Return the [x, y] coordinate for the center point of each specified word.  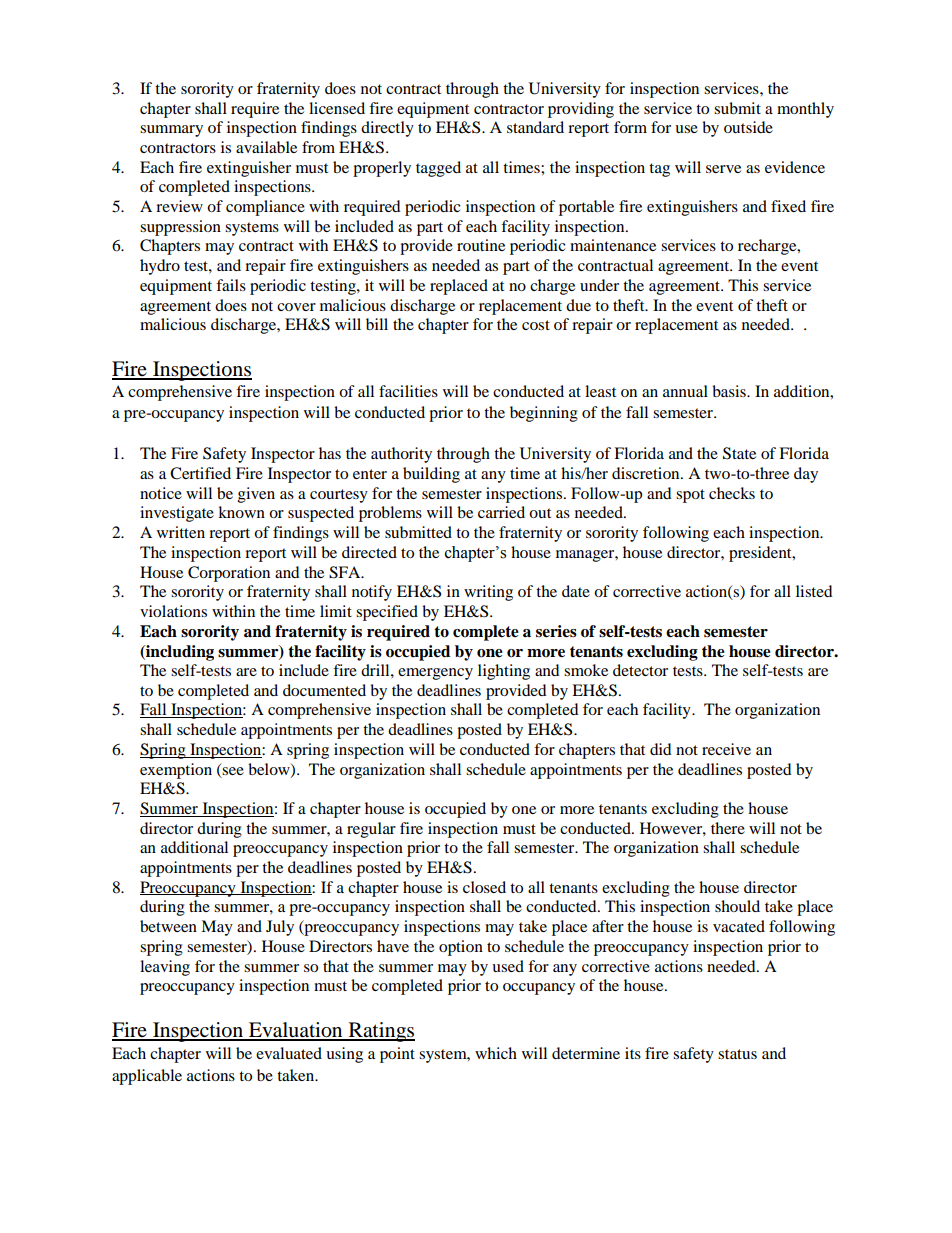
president [761, 554]
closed [484, 887]
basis [730, 391]
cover [296, 307]
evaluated [289, 1053]
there [728, 828]
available [266, 147]
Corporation [229, 574]
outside [748, 127]
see [233, 771]
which [496, 1053]
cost [536, 325]
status [737, 1054]
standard [535, 127]
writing [488, 593]
